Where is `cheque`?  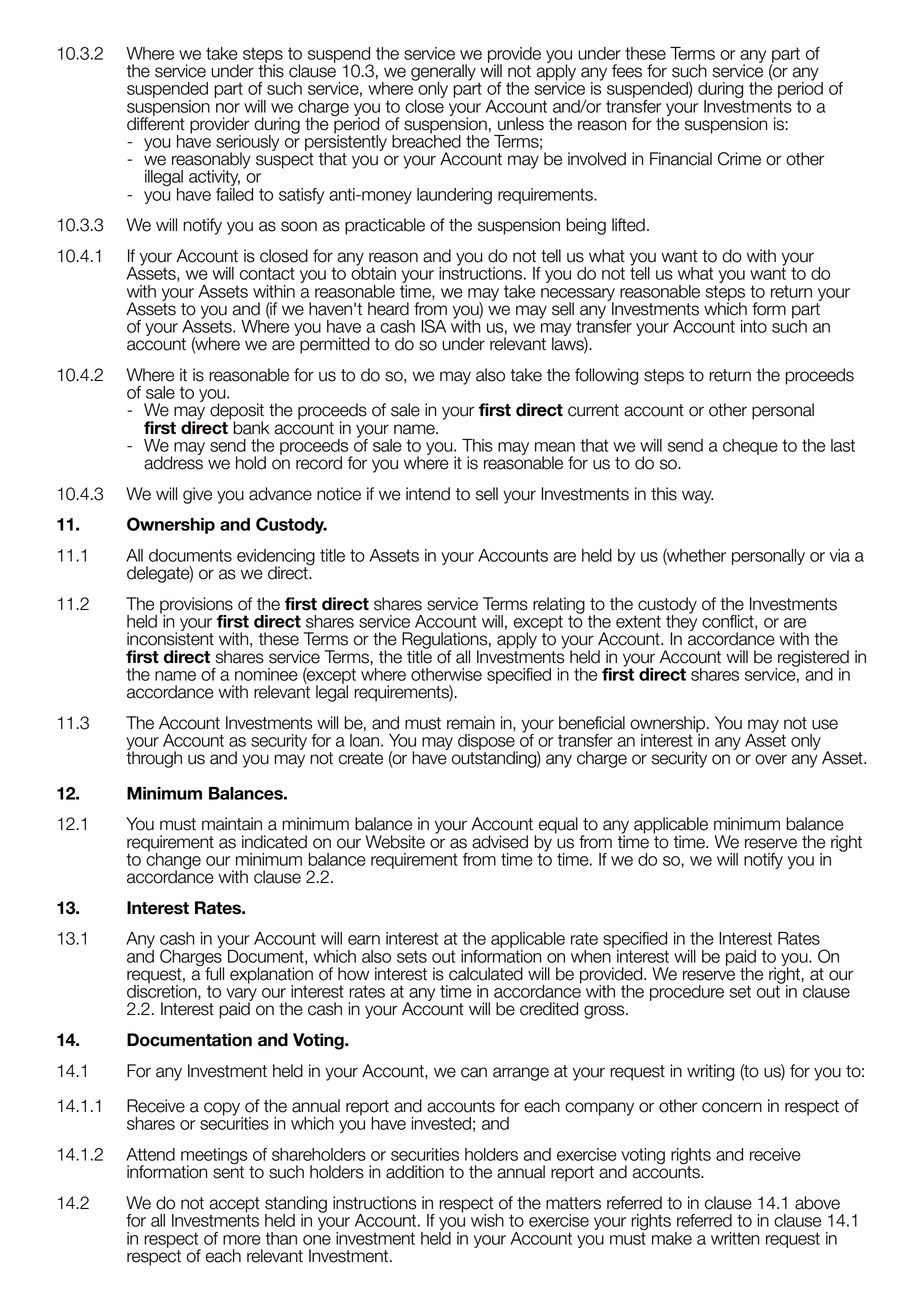
cheque is located at coordinates (750, 447).
